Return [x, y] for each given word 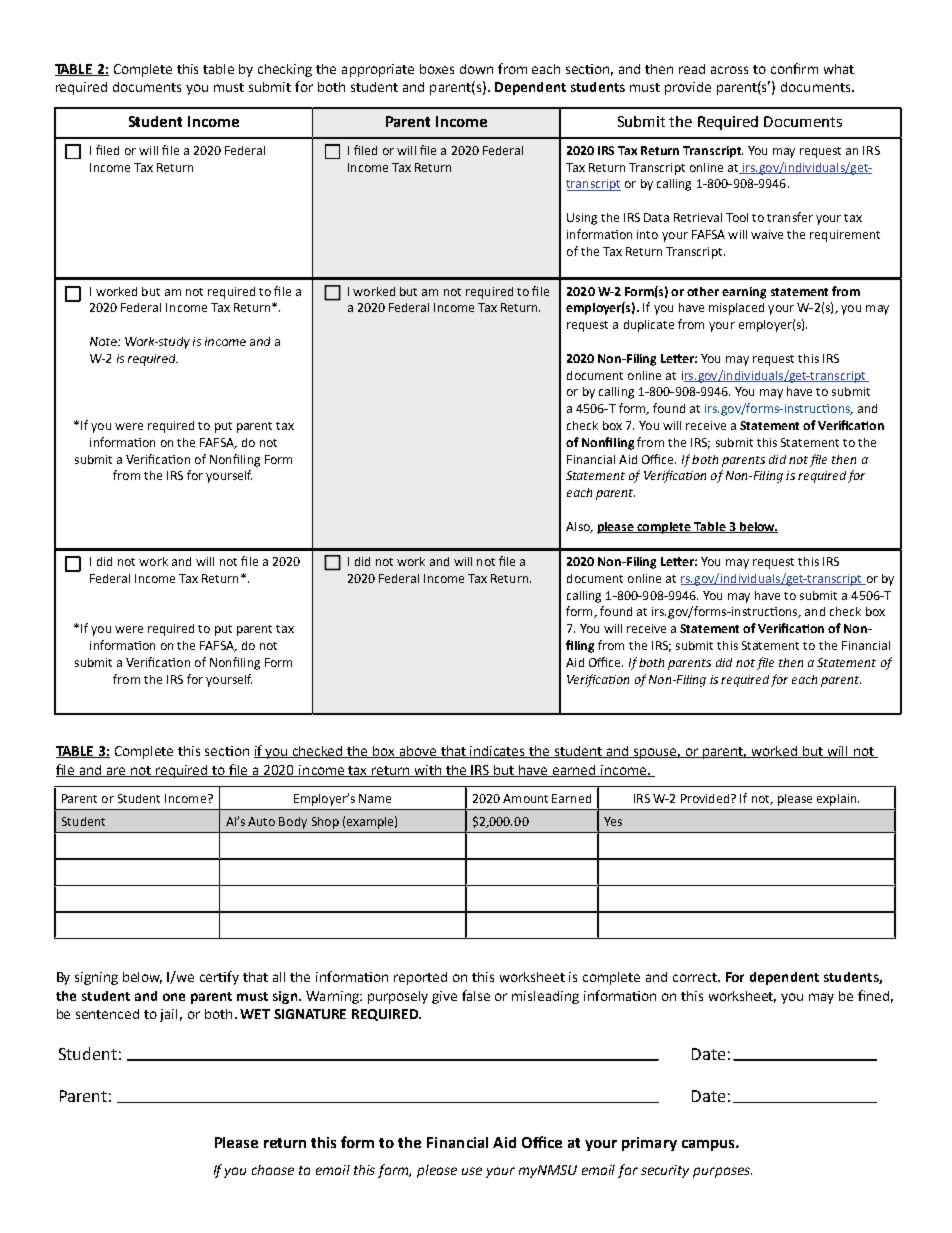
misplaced [736, 309]
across [729, 70]
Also [579, 527]
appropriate [378, 70]
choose [273, 1170]
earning [744, 293]
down [476, 69]
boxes [437, 69]
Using [582, 219]
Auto [261, 821]
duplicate [649, 326]
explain [838, 800]
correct [696, 977]
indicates [498, 752]
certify [219, 978]
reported [420, 978]
